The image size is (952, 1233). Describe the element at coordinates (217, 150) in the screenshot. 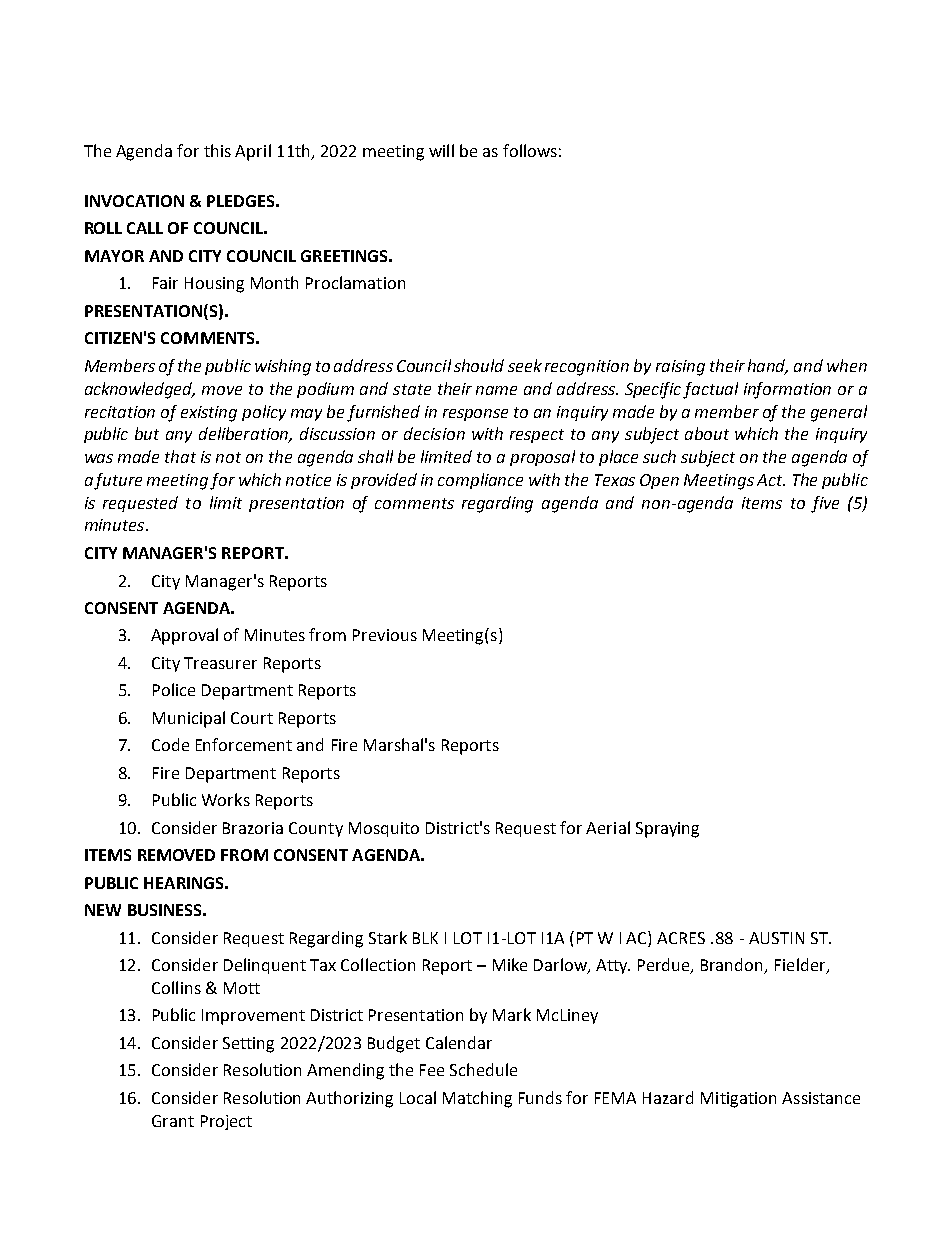

I see `this` at that location.
